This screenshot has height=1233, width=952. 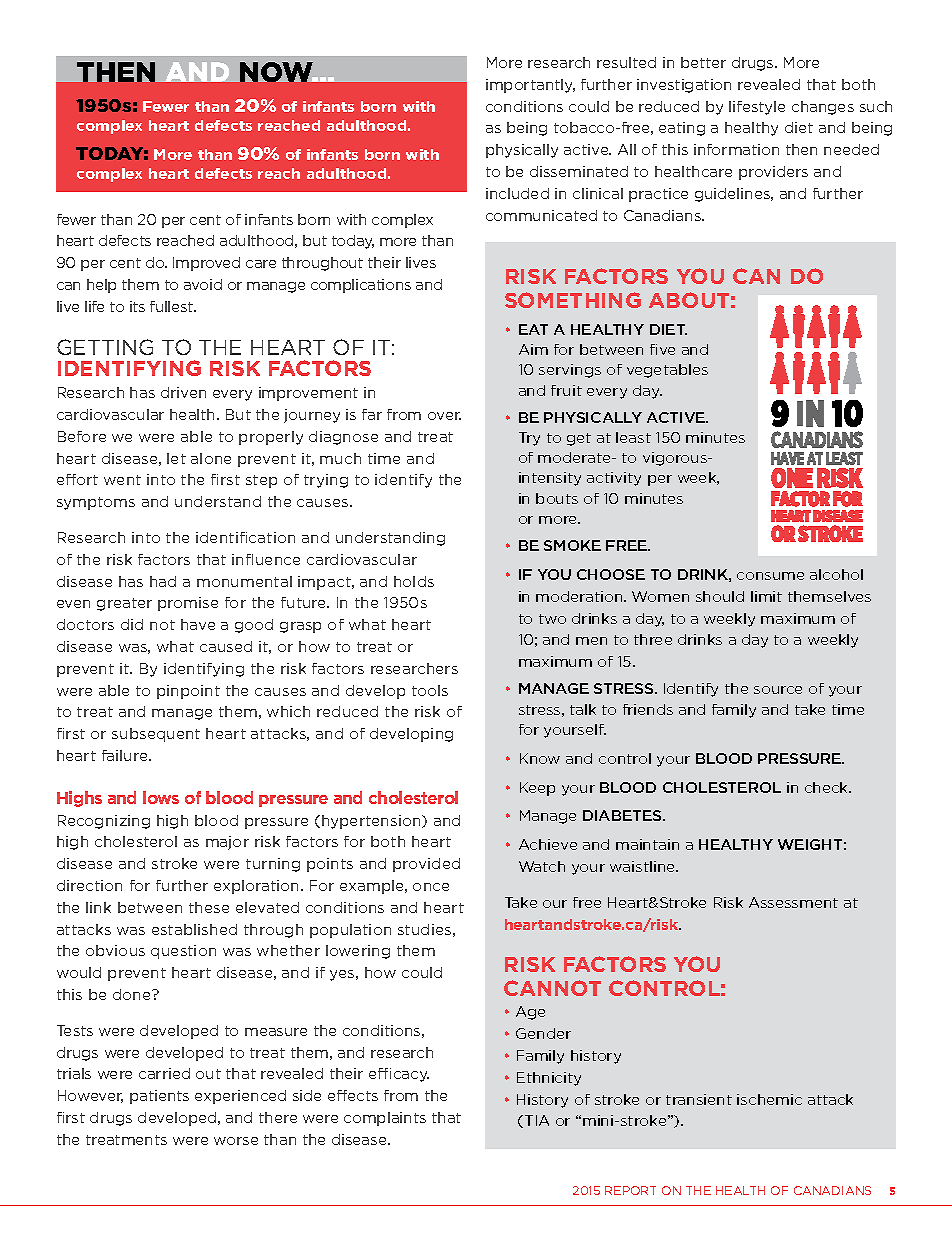 What do you see at coordinates (535, 1121) in the screenshot?
I see `TIA` at bounding box center [535, 1121].
